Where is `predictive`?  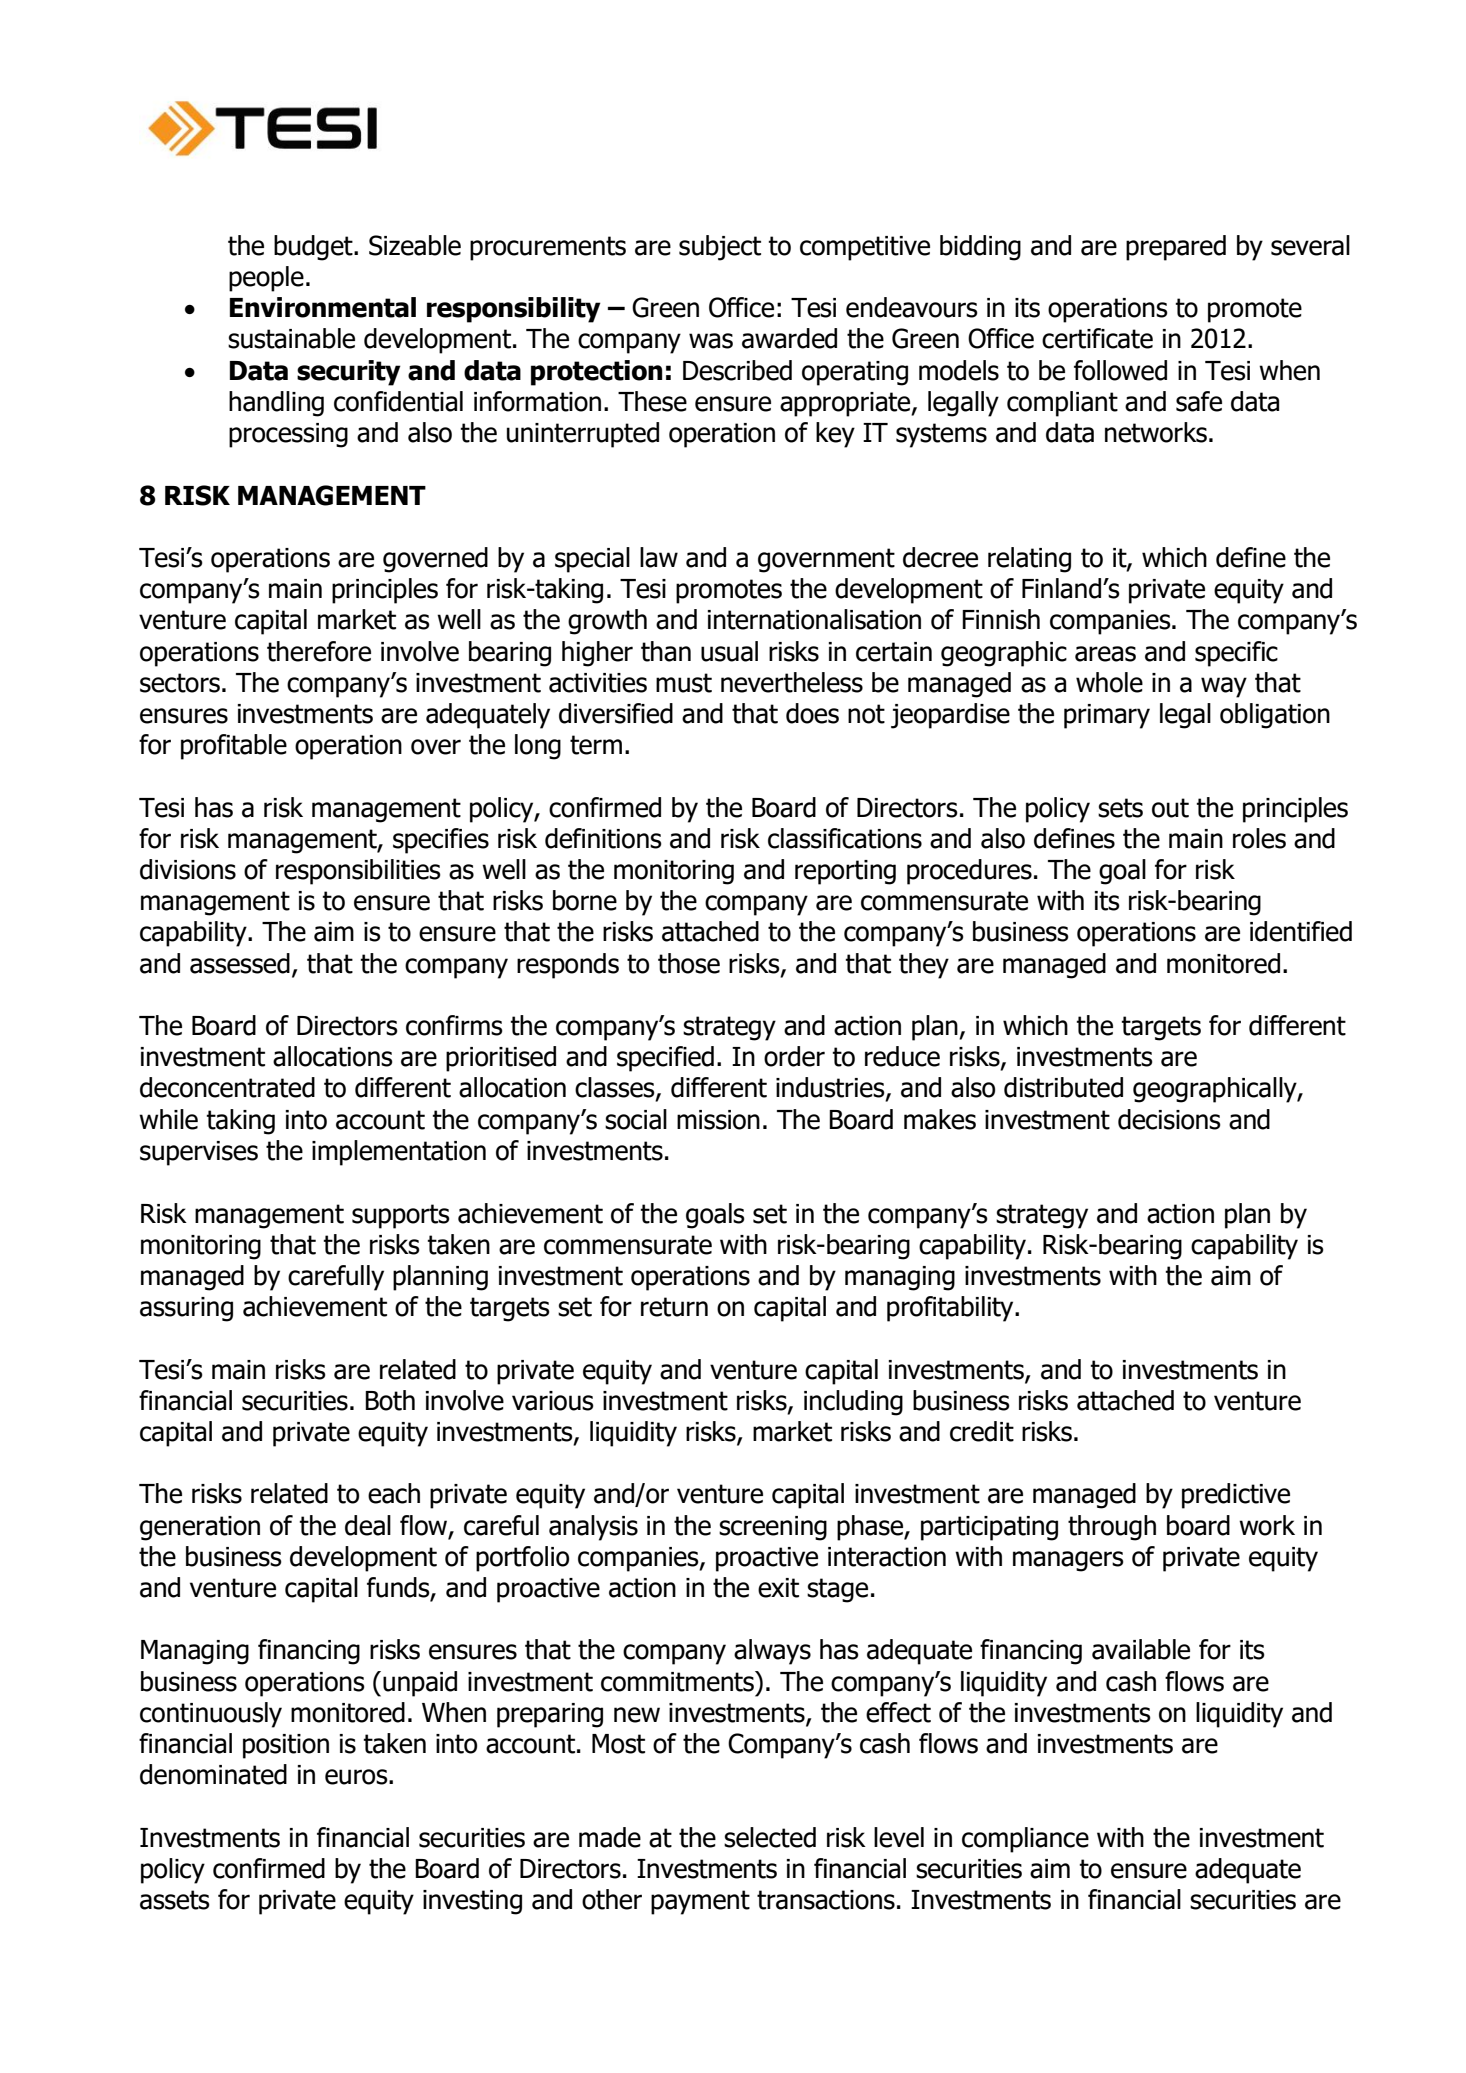 predictive is located at coordinates (1236, 1496).
